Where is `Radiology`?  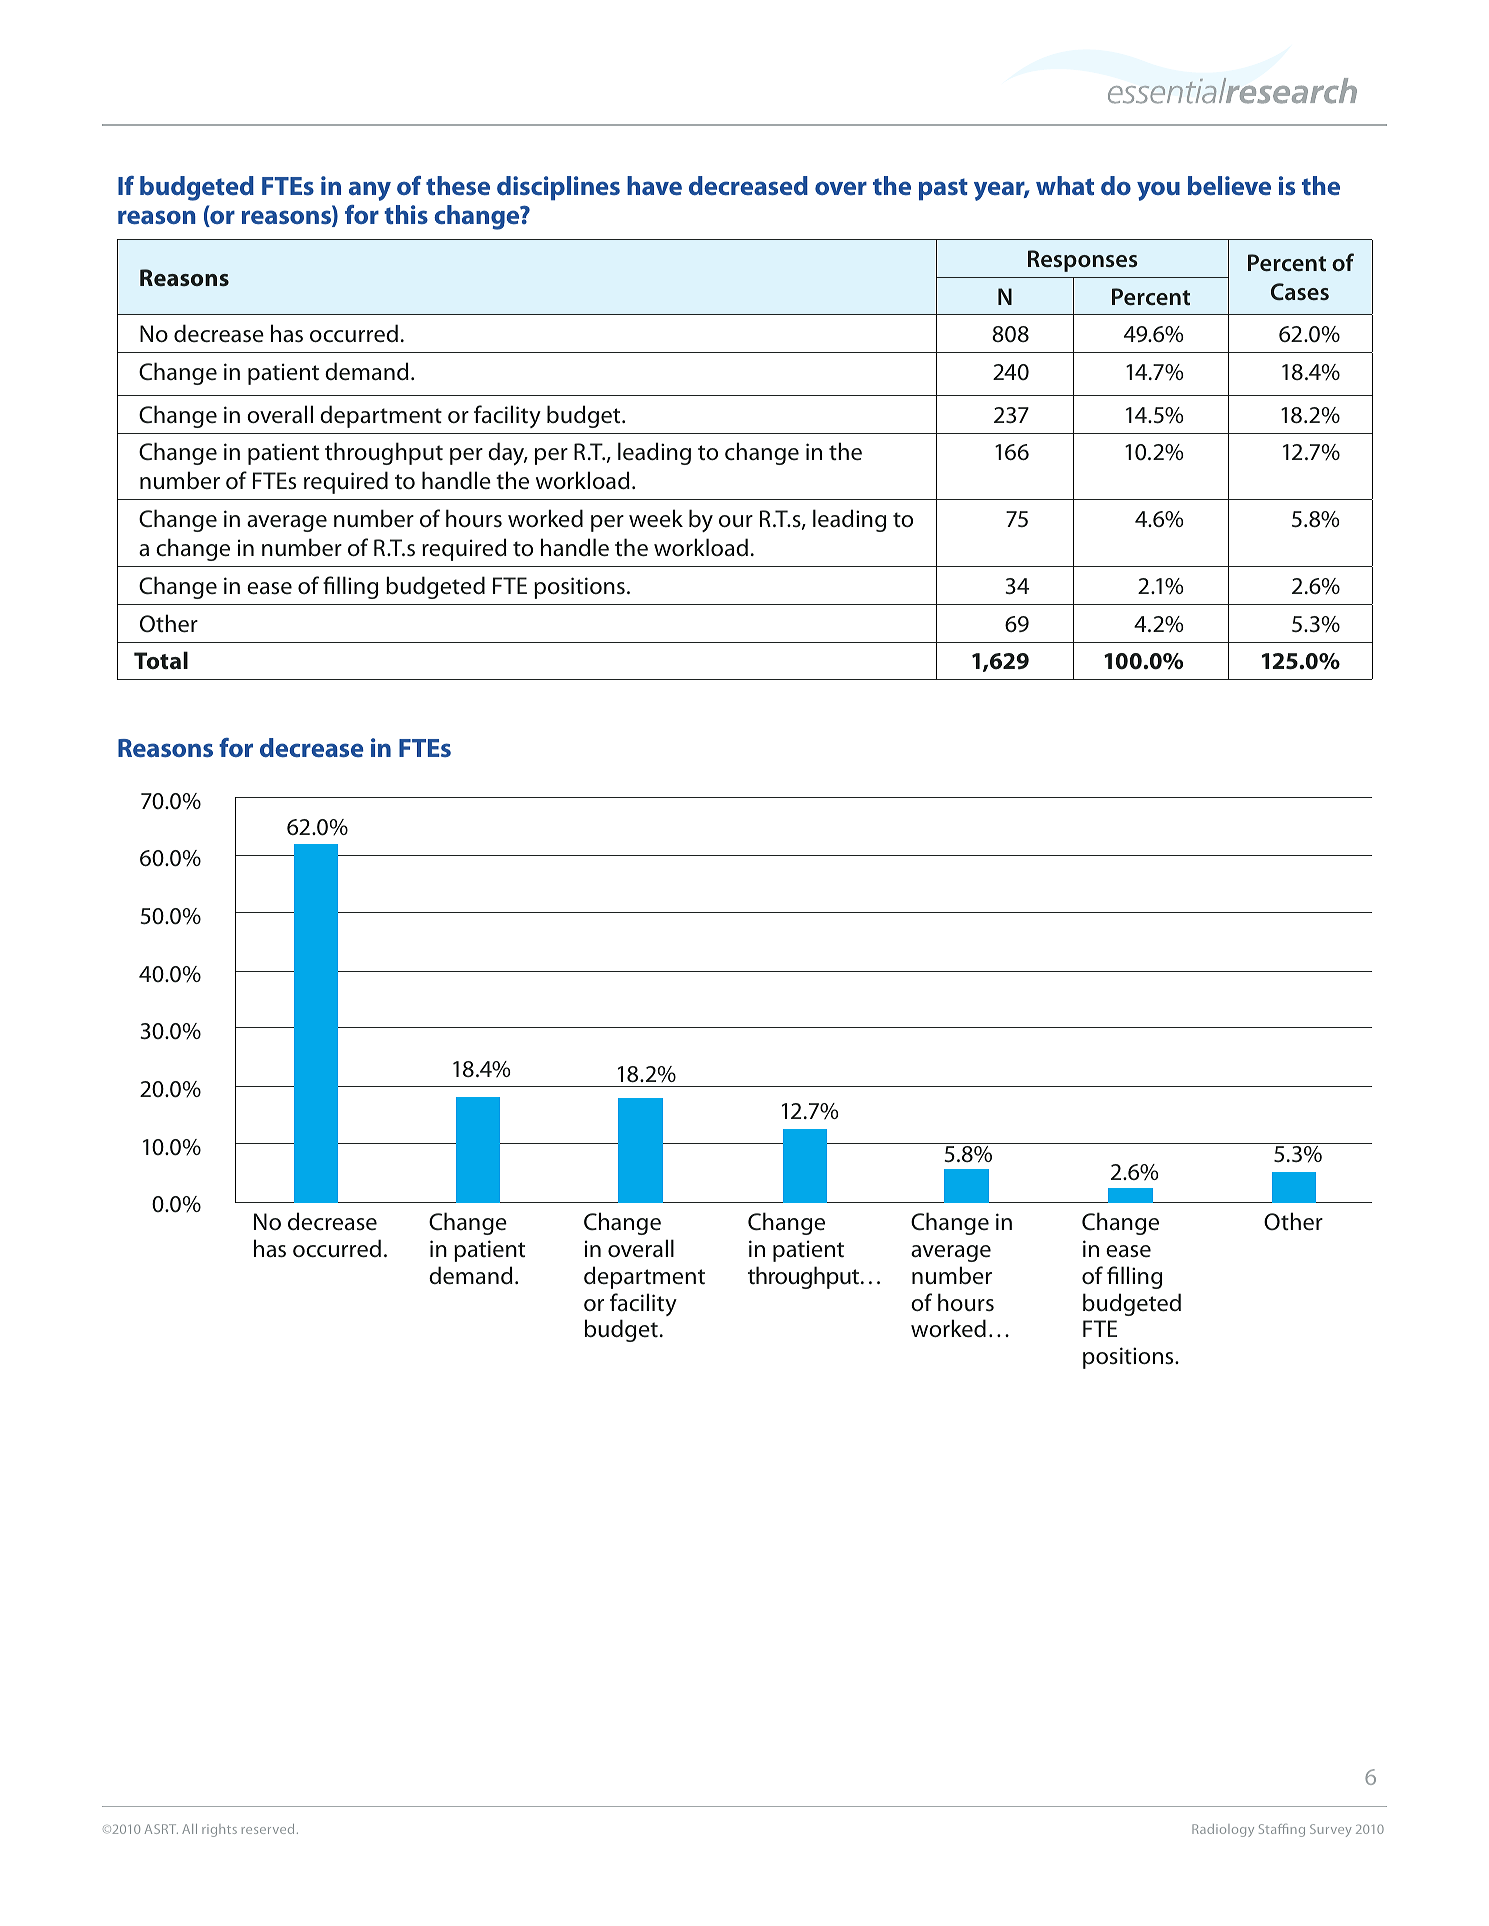 Radiology is located at coordinates (1223, 1830).
